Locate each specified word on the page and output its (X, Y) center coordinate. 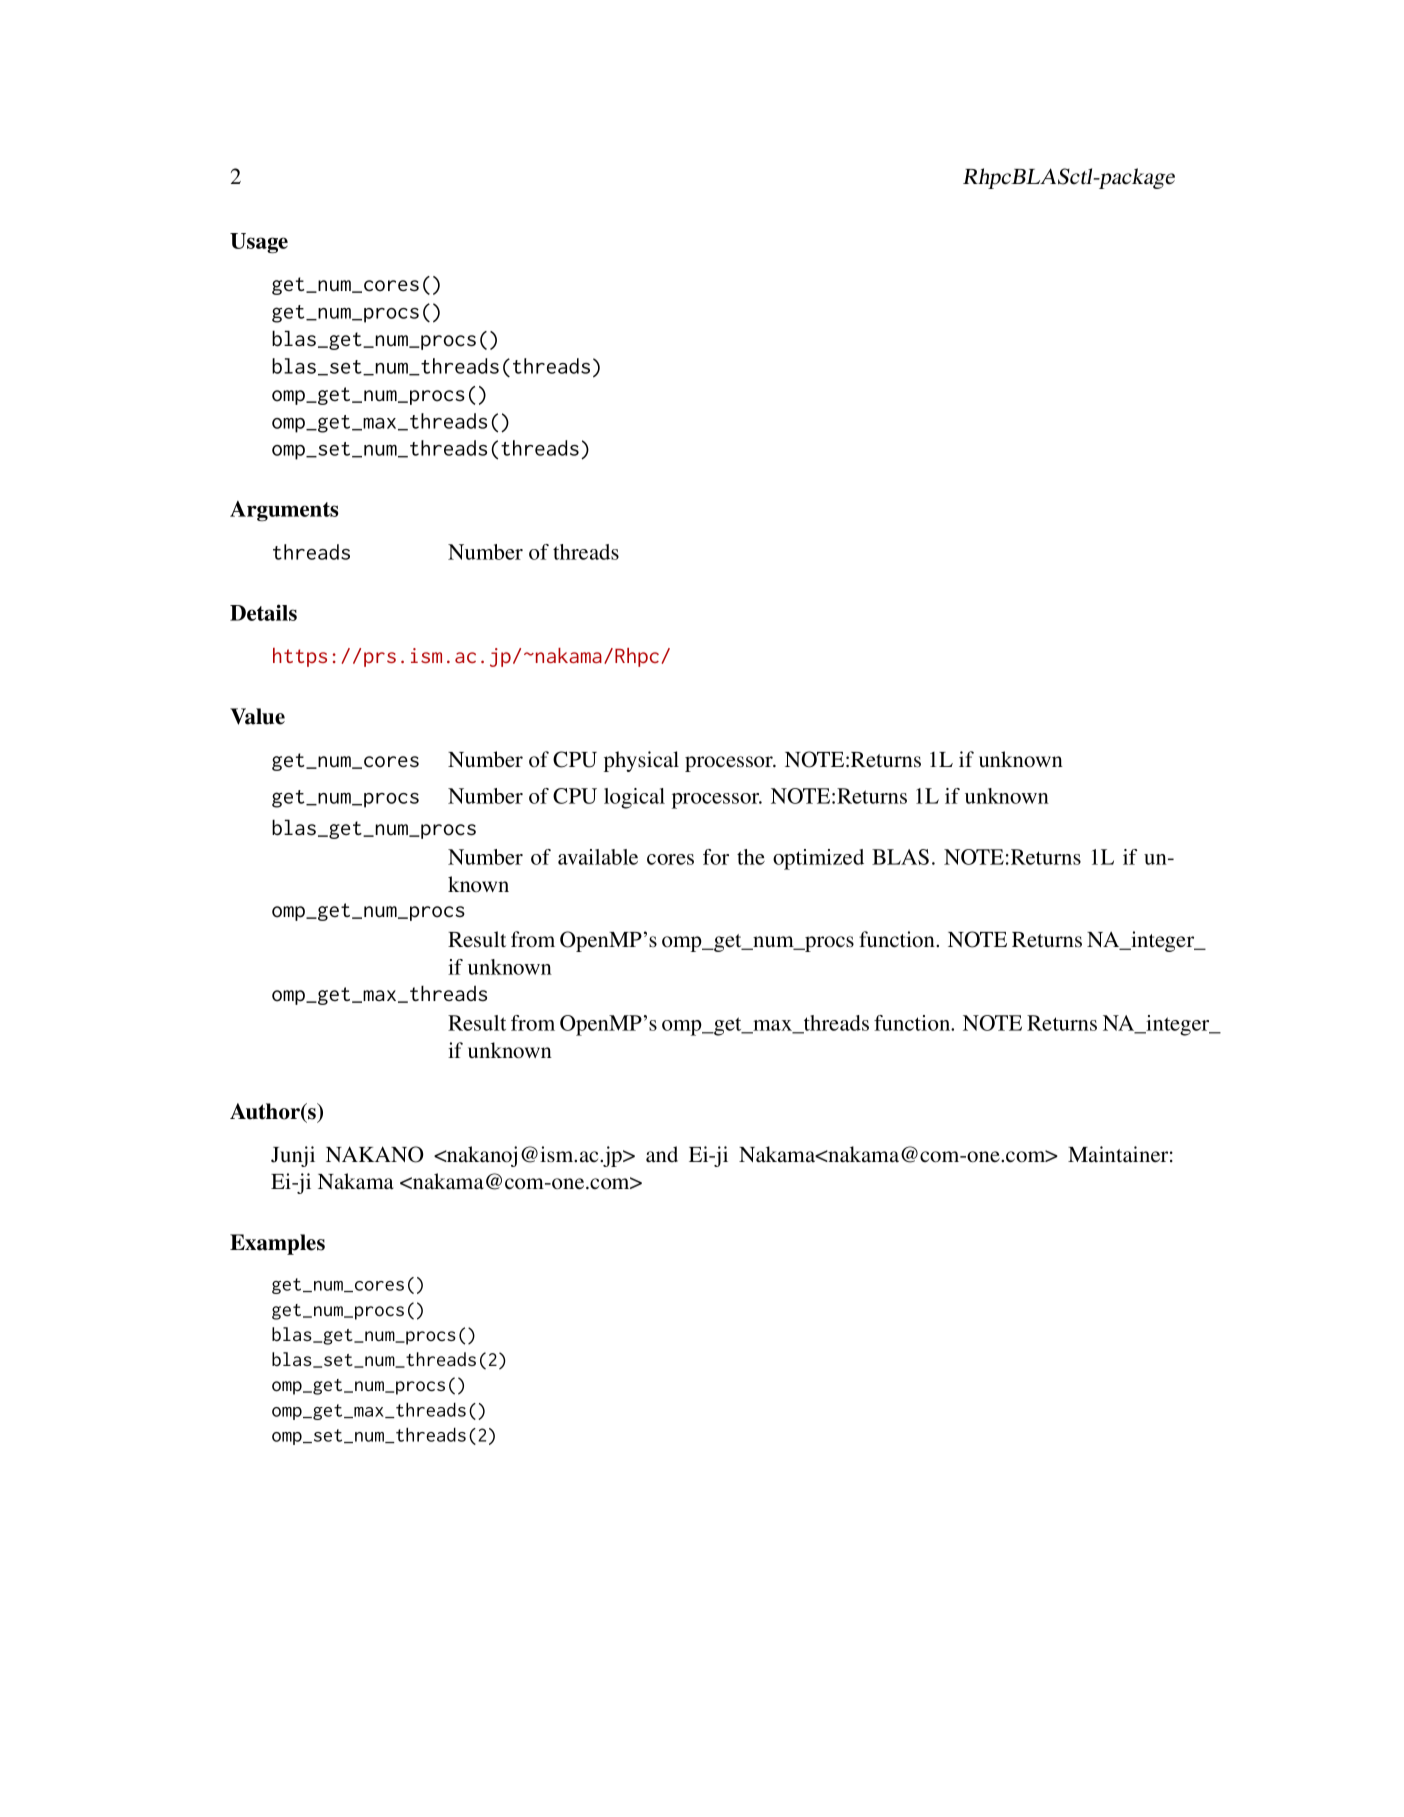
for (716, 857)
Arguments (284, 511)
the (751, 857)
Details (263, 612)
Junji (293, 1156)
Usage (259, 243)
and (662, 1154)
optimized (818, 859)
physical (641, 761)
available (598, 857)
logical (634, 798)
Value (257, 716)
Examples (277, 1244)
